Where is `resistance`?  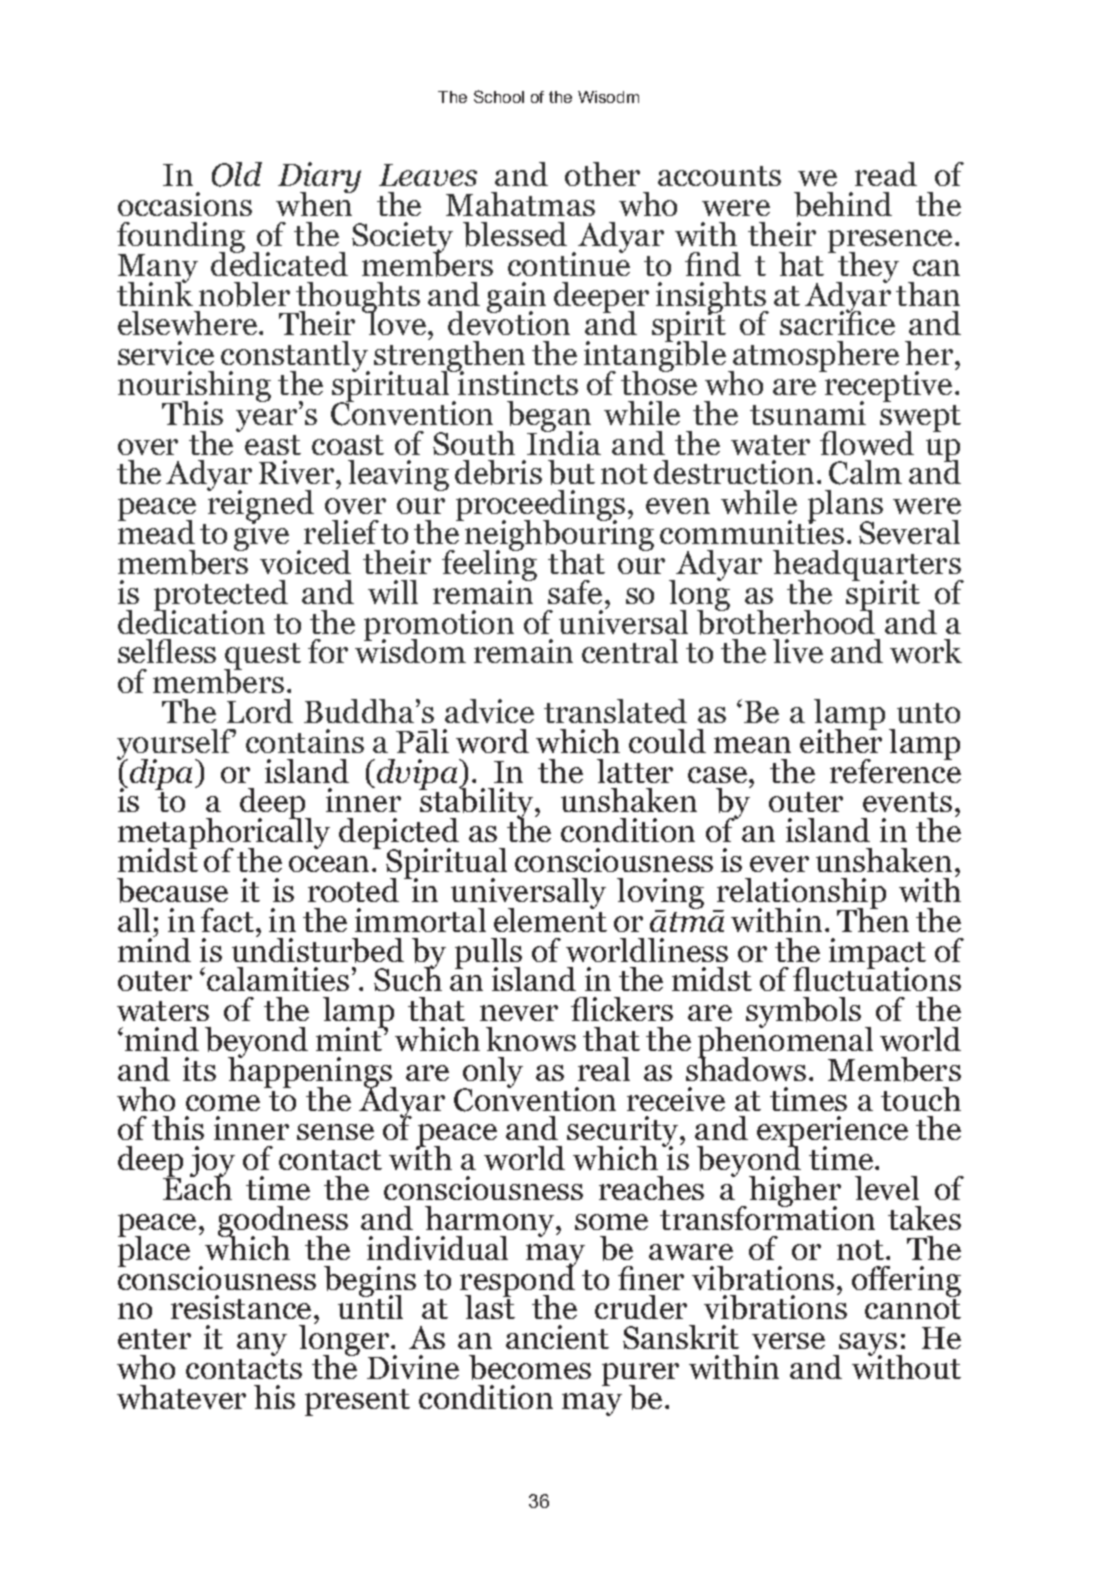
resistance is located at coordinates (241, 1307).
